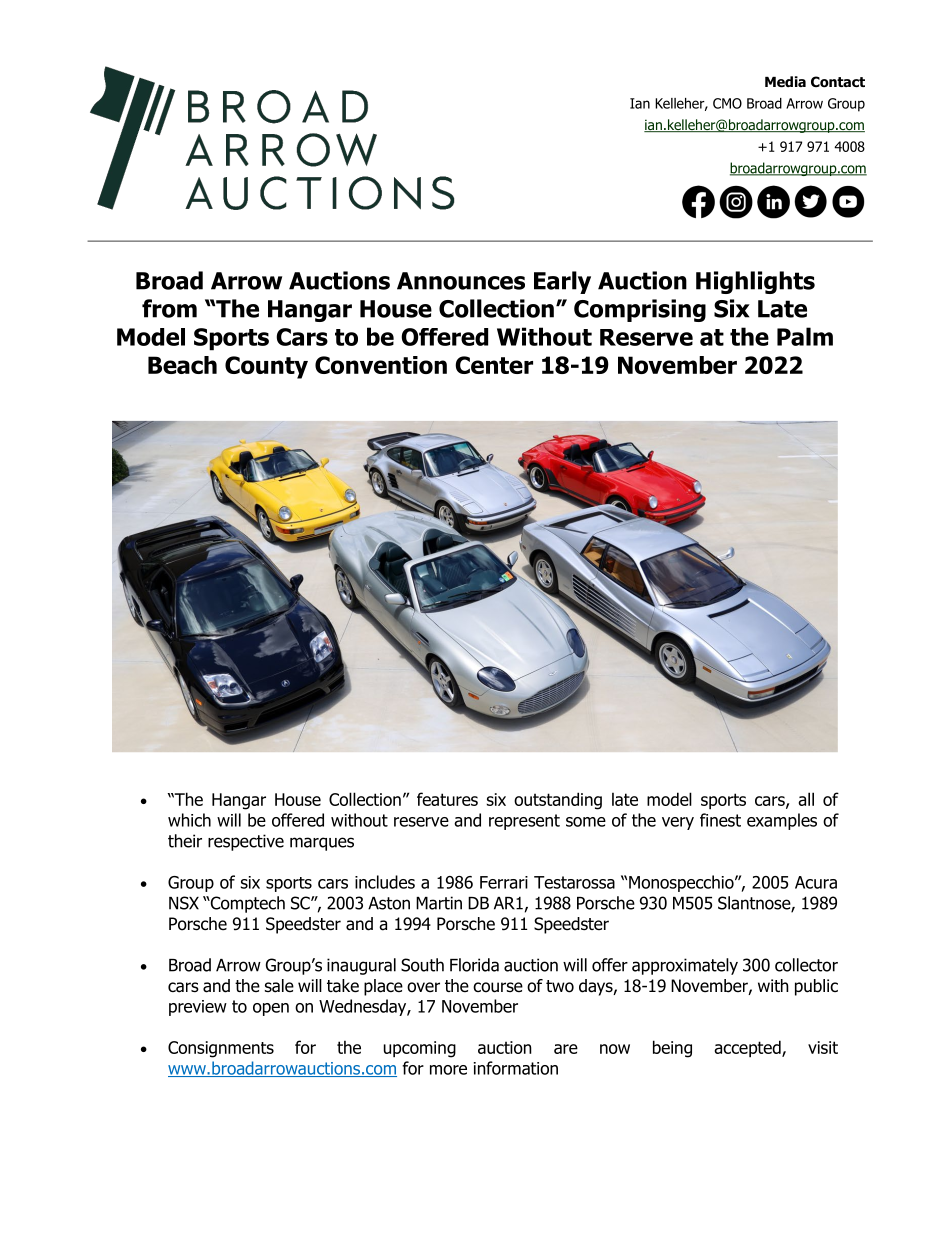 Image resolution: width=952 pixels, height=1233 pixels. I want to click on information, so click(516, 1068).
